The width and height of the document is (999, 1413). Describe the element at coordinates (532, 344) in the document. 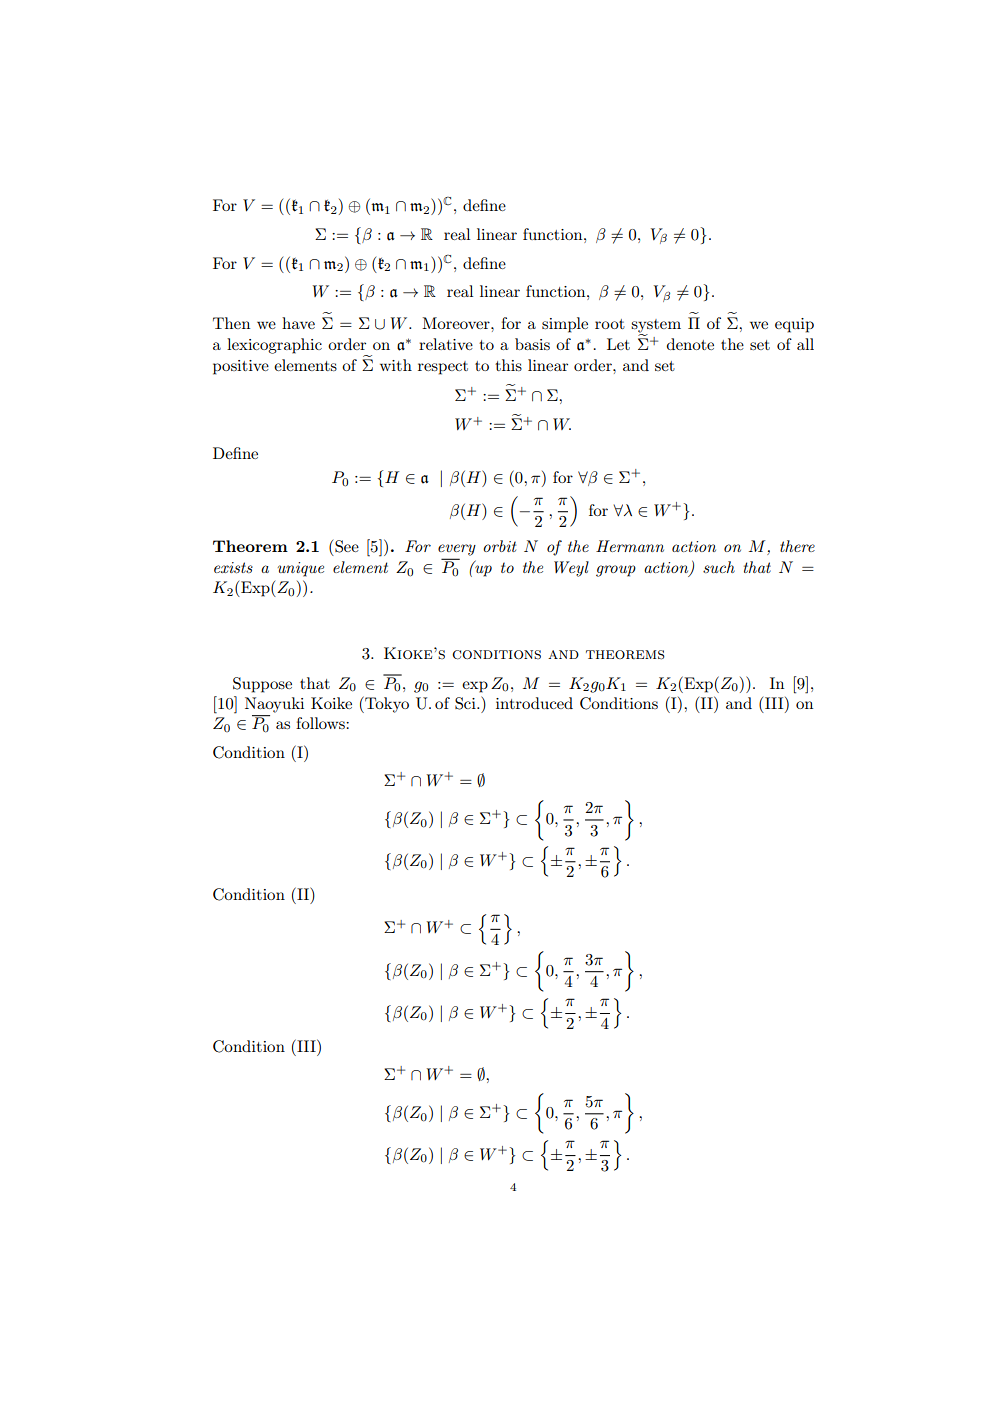

I see `basis` at that location.
